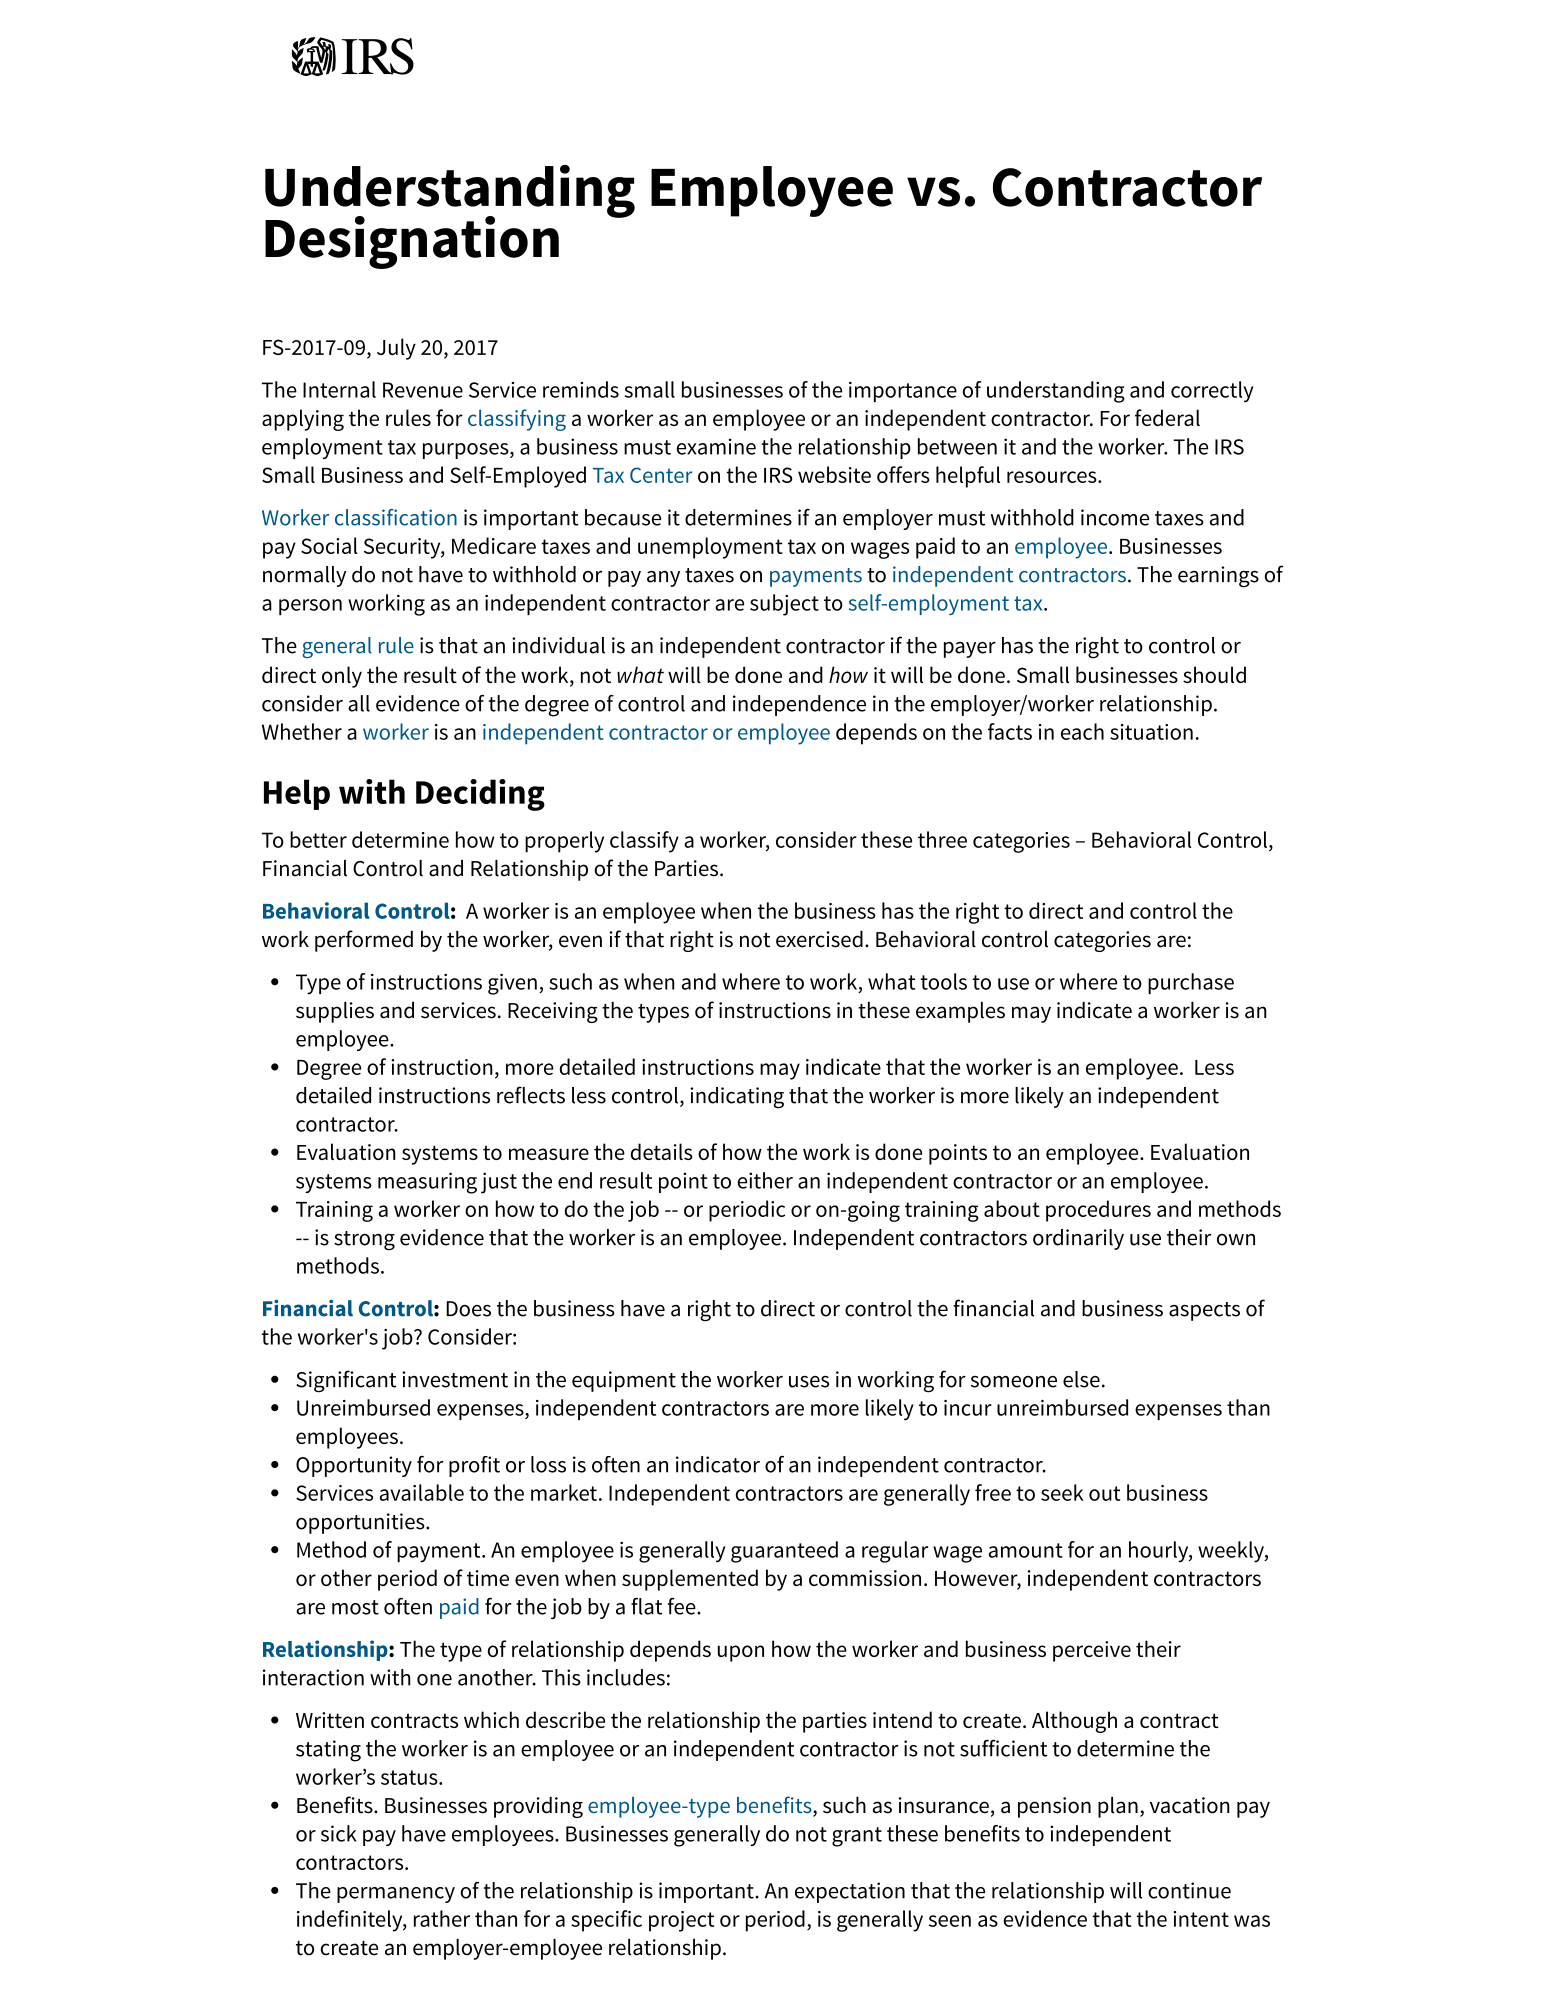 The width and height of the document is (1545, 1999). Describe the element at coordinates (1212, 392) in the document. I see `correctly` at that location.
